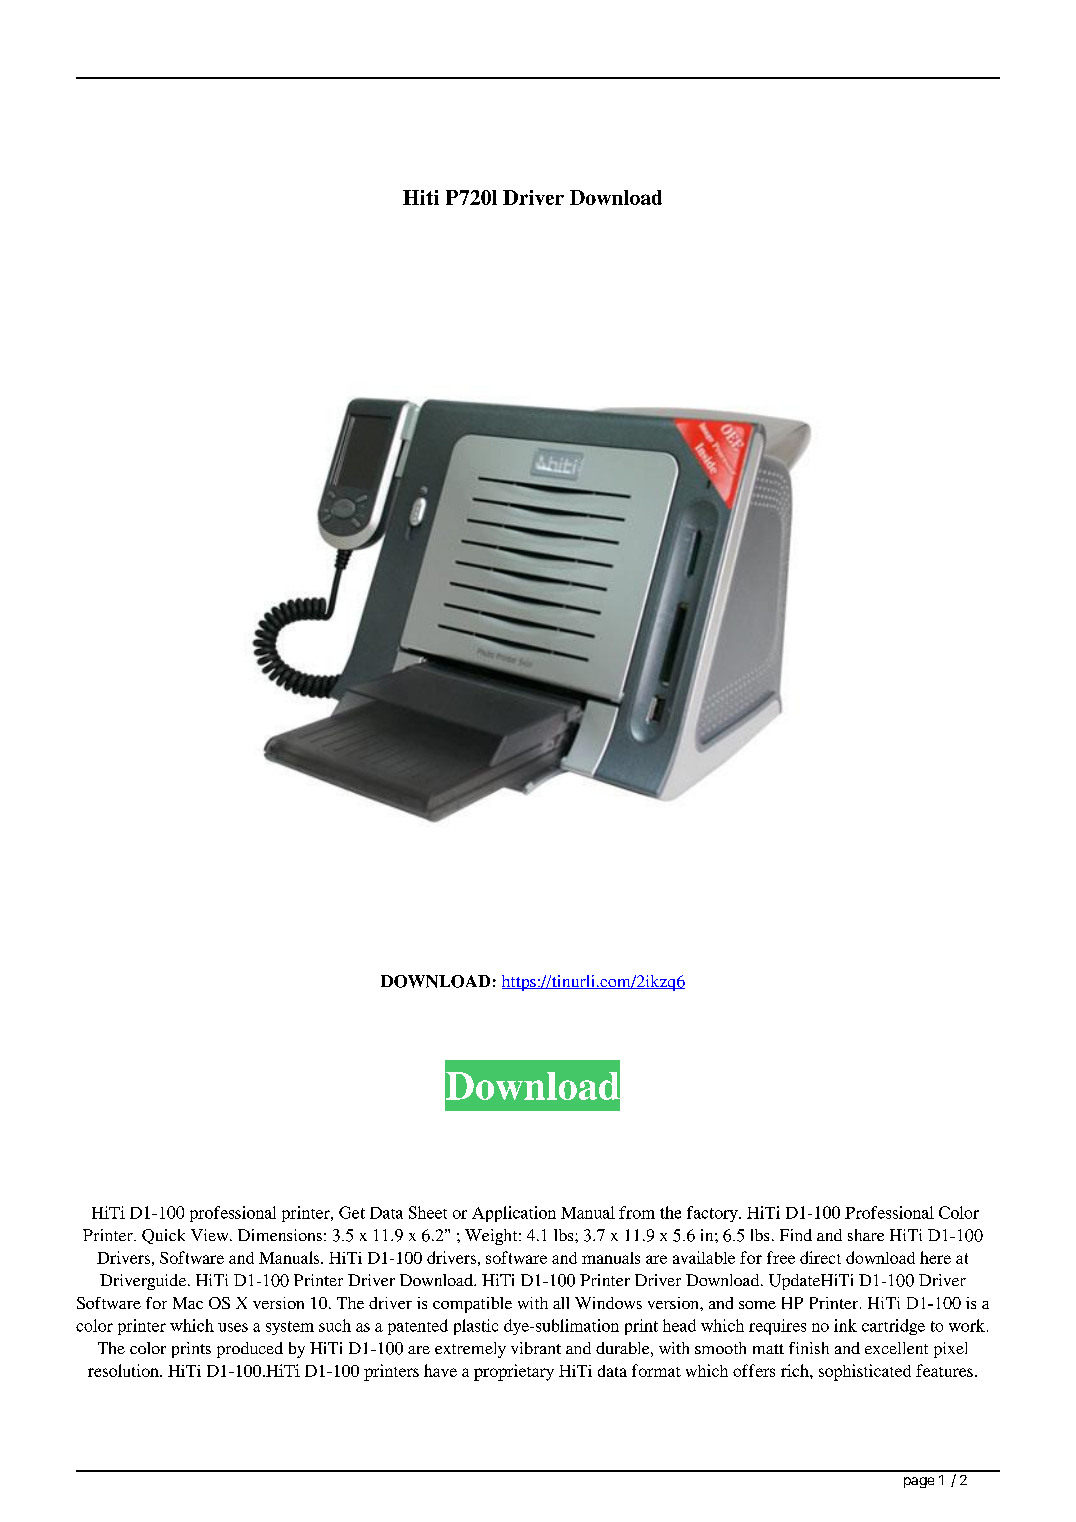  What do you see at coordinates (536, 1348) in the image?
I see `vibrant` at bounding box center [536, 1348].
